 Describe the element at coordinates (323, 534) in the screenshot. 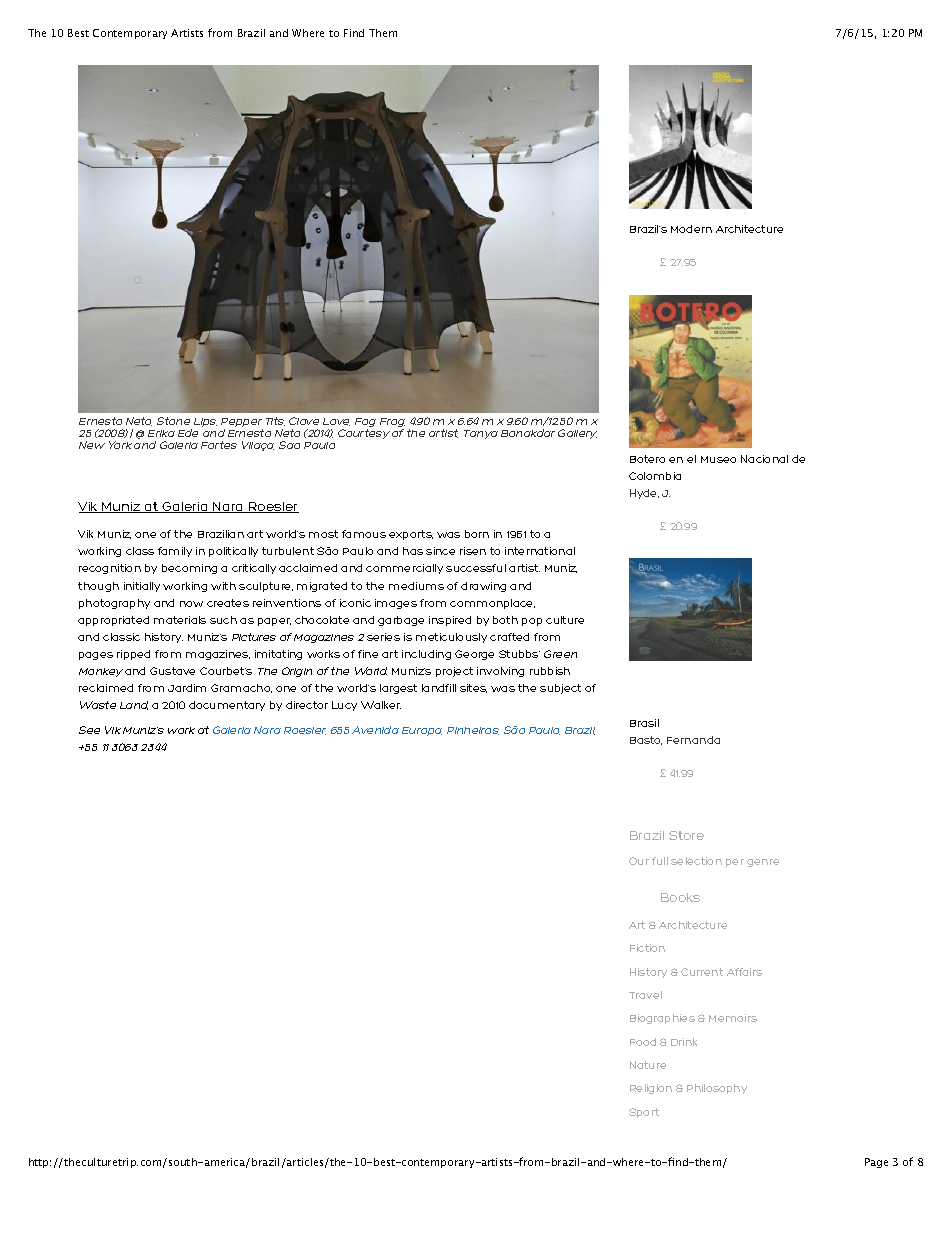

I see `most` at that location.
